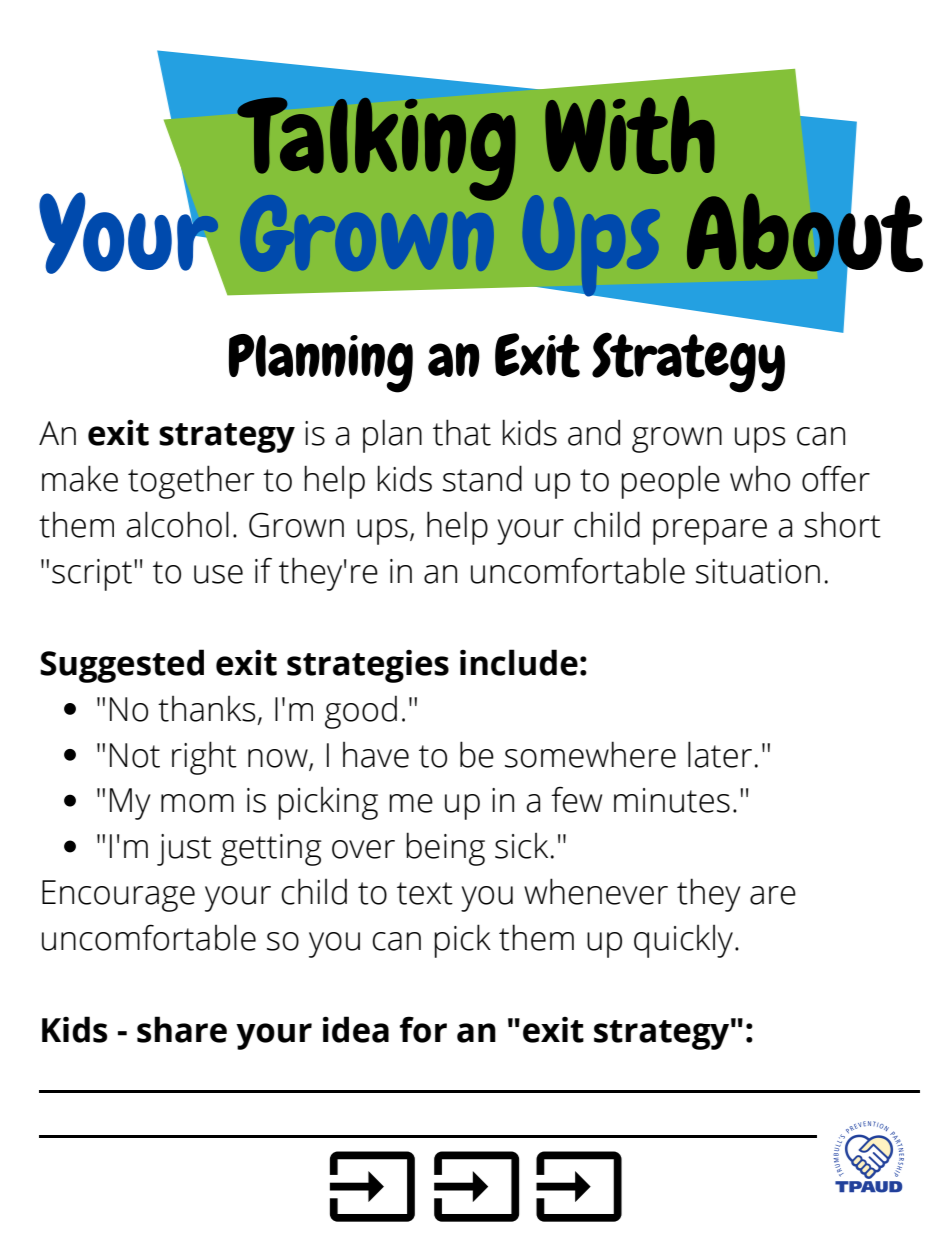 This document has height=1233, width=952. Describe the element at coordinates (720, 754) in the document. I see `later` at that location.
